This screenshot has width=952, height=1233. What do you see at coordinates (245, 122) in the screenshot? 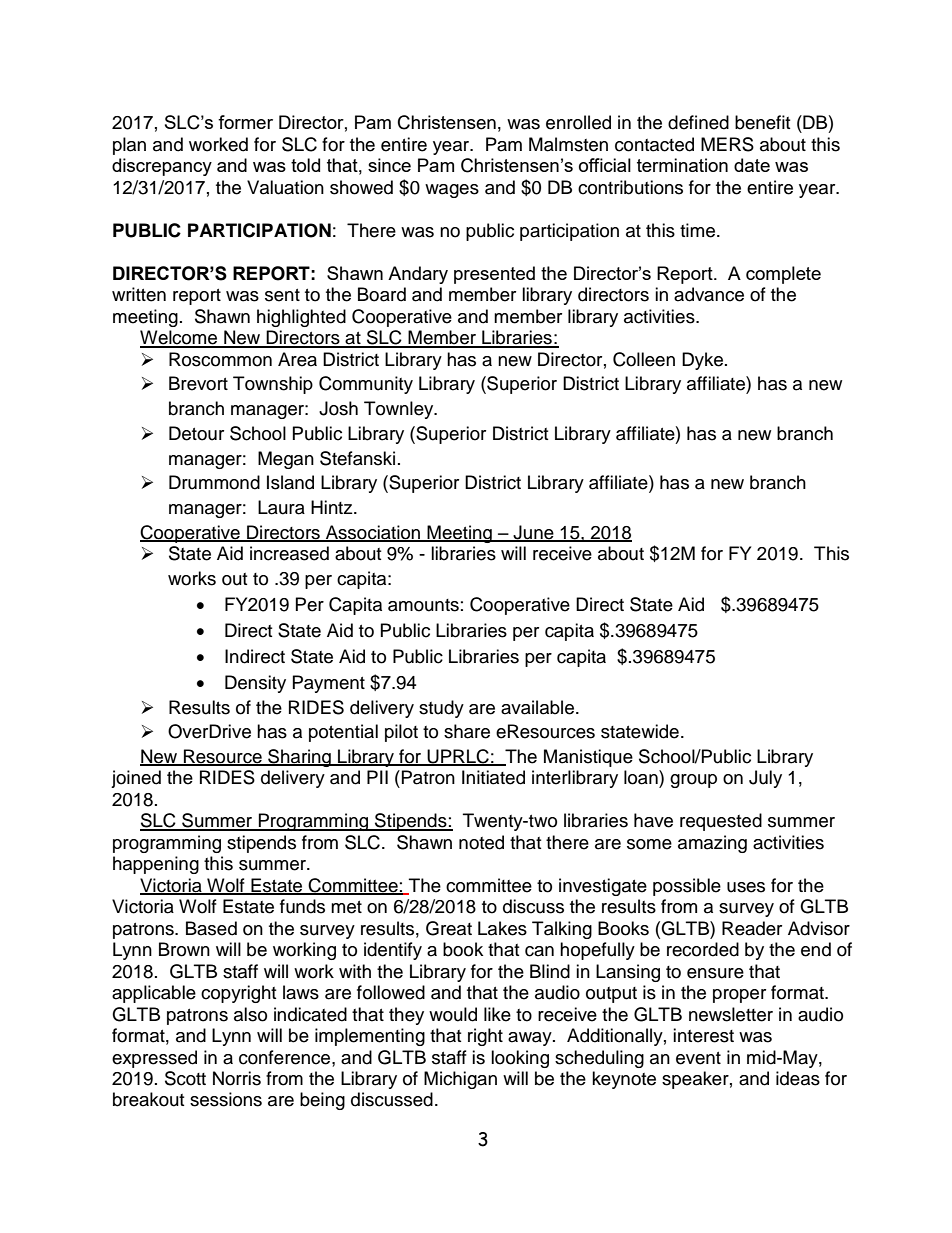
I see `former` at bounding box center [245, 122].
